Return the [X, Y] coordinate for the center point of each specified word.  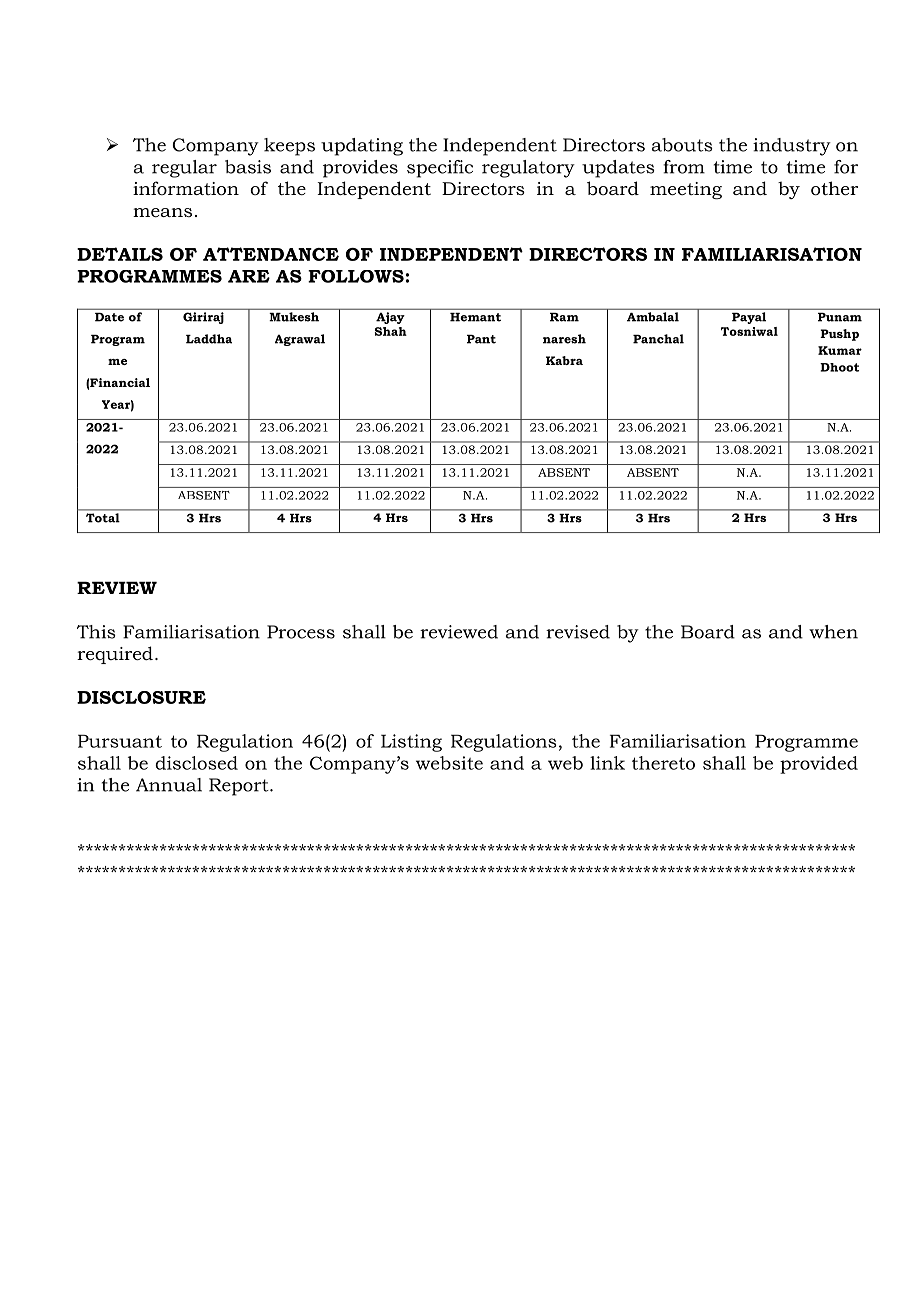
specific [440, 169]
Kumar [840, 350]
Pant [481, 339]
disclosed [196, 763]
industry [792, 147]
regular [184, 169]
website [449, 763]
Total [102, 518]
